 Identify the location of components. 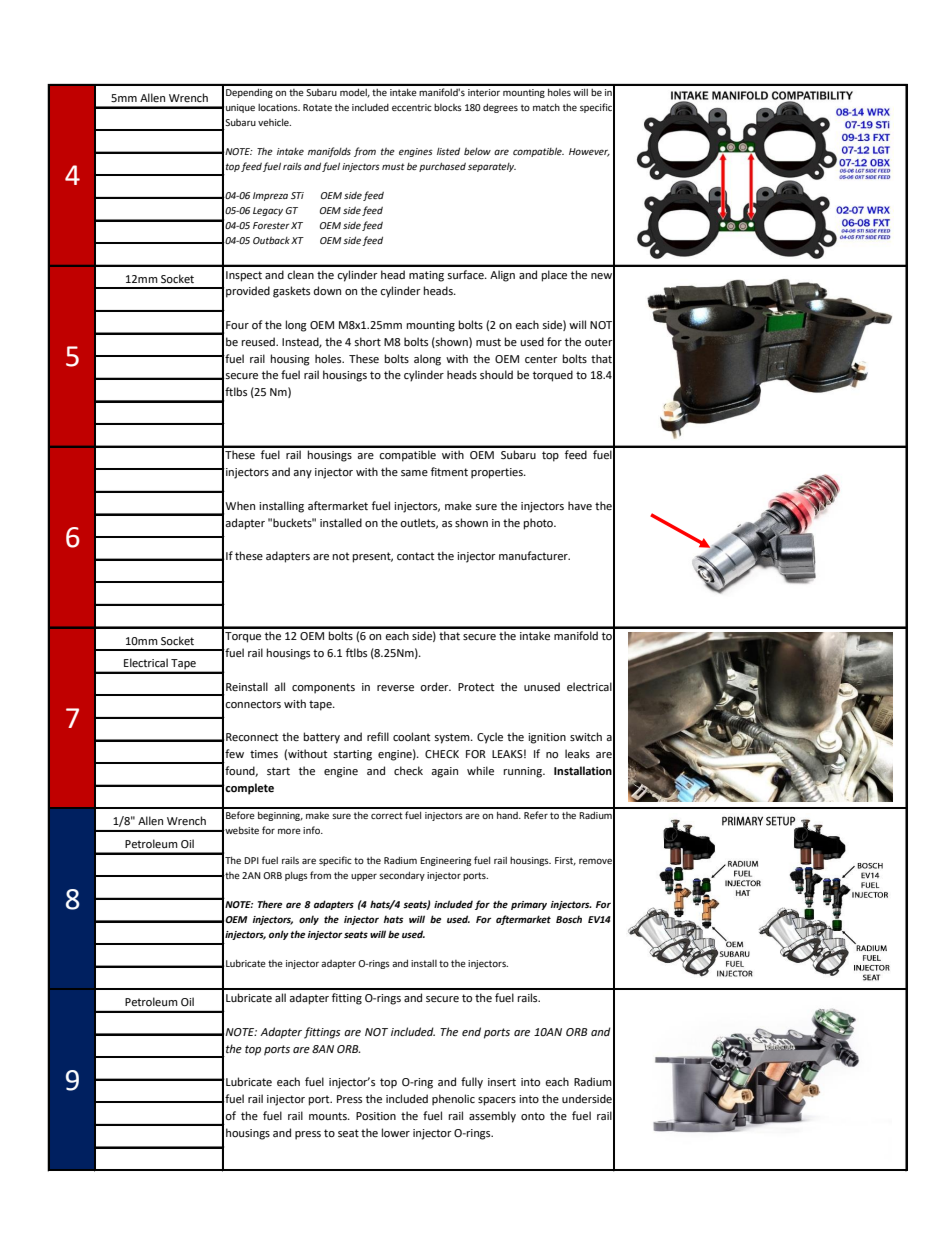
(323, 688).
